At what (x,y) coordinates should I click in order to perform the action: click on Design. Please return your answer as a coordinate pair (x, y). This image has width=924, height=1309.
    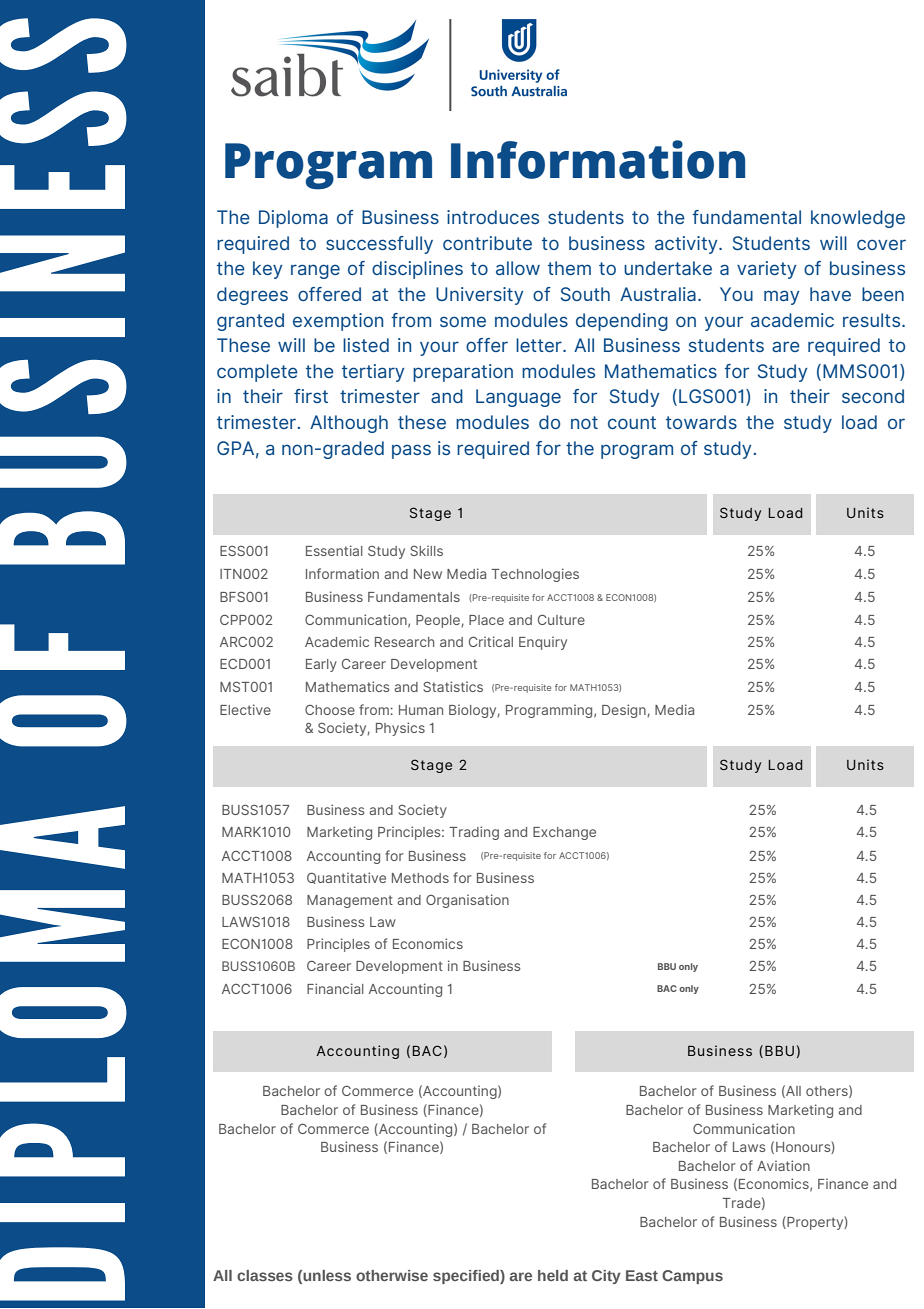
    Looking at the image, I should click on (625, 711).
